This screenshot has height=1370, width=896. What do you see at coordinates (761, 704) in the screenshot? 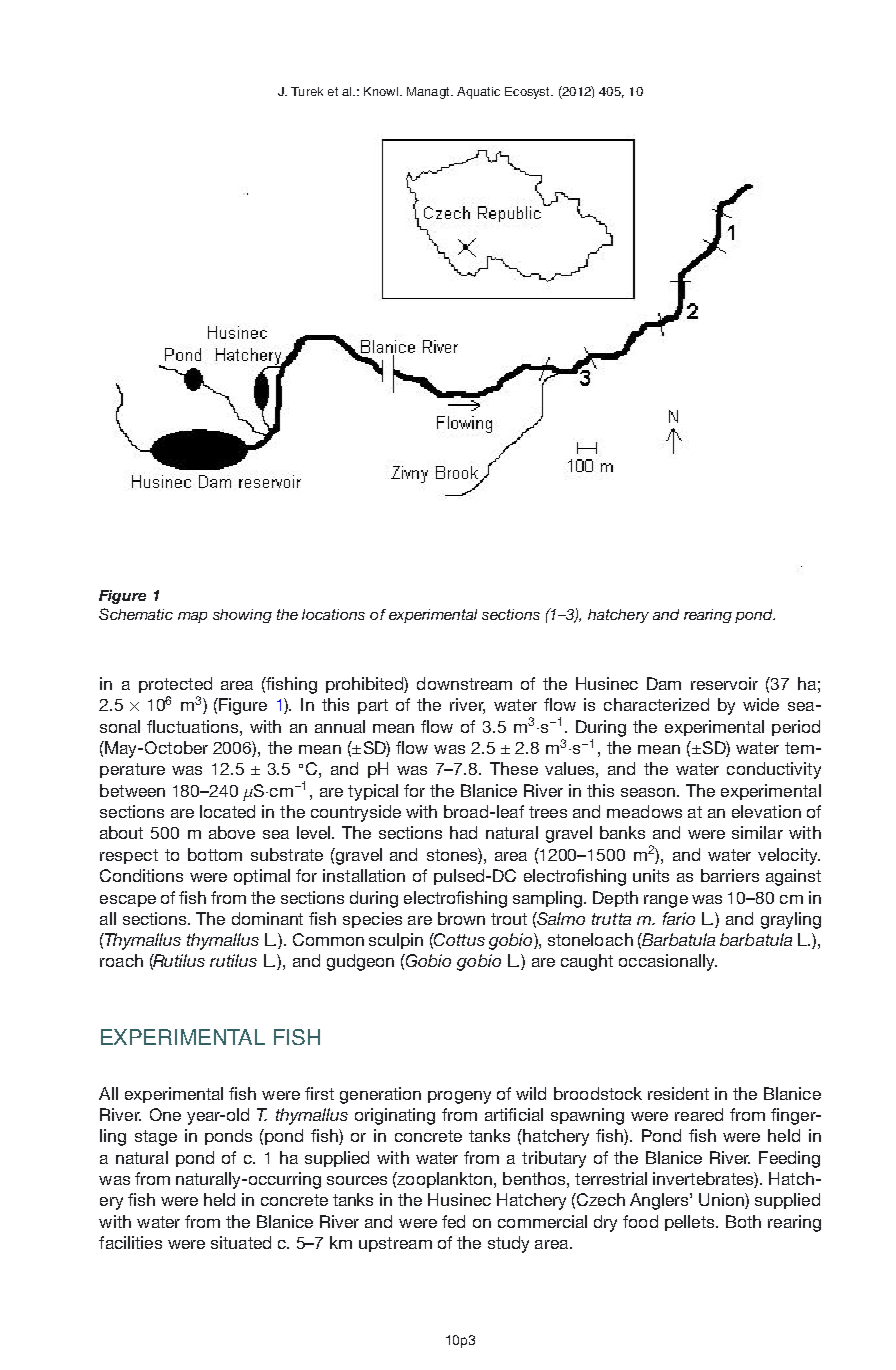
I see `wide` at bounding box center [761, 704].
